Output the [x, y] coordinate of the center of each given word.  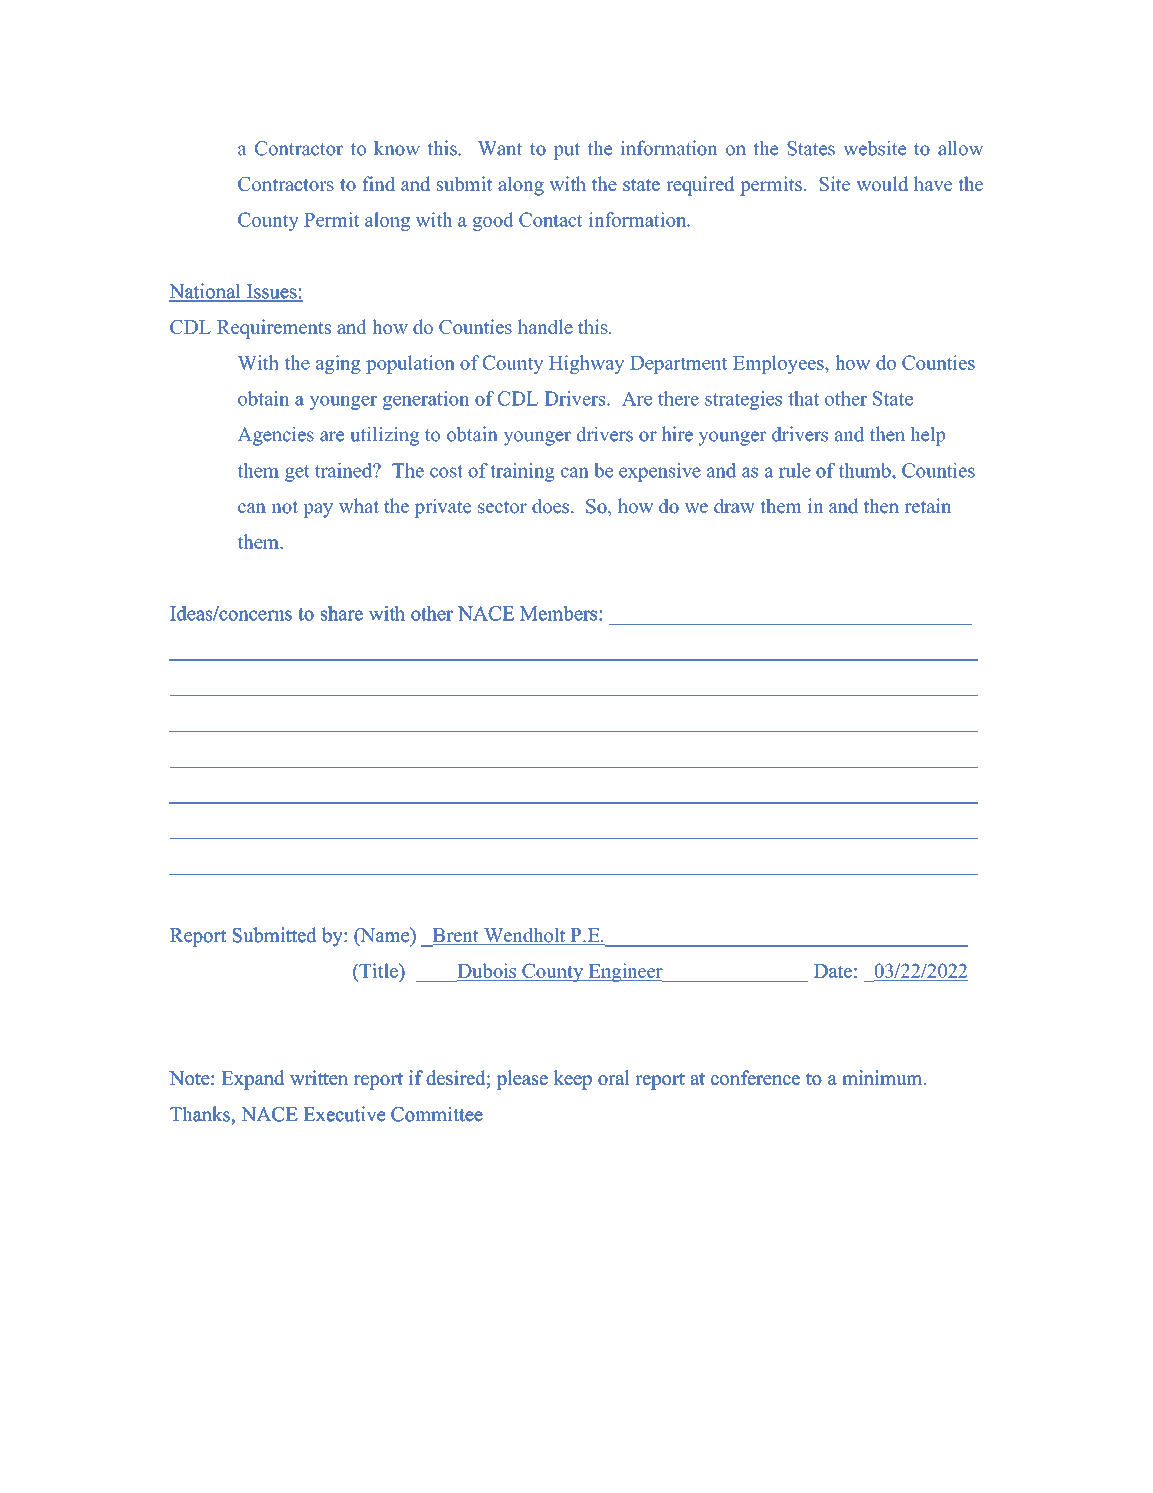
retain [928, 505]
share [342, 613]
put [567, 151]
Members [560, 613]
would [882, 183]
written [319, 1077]
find [379, 183]
